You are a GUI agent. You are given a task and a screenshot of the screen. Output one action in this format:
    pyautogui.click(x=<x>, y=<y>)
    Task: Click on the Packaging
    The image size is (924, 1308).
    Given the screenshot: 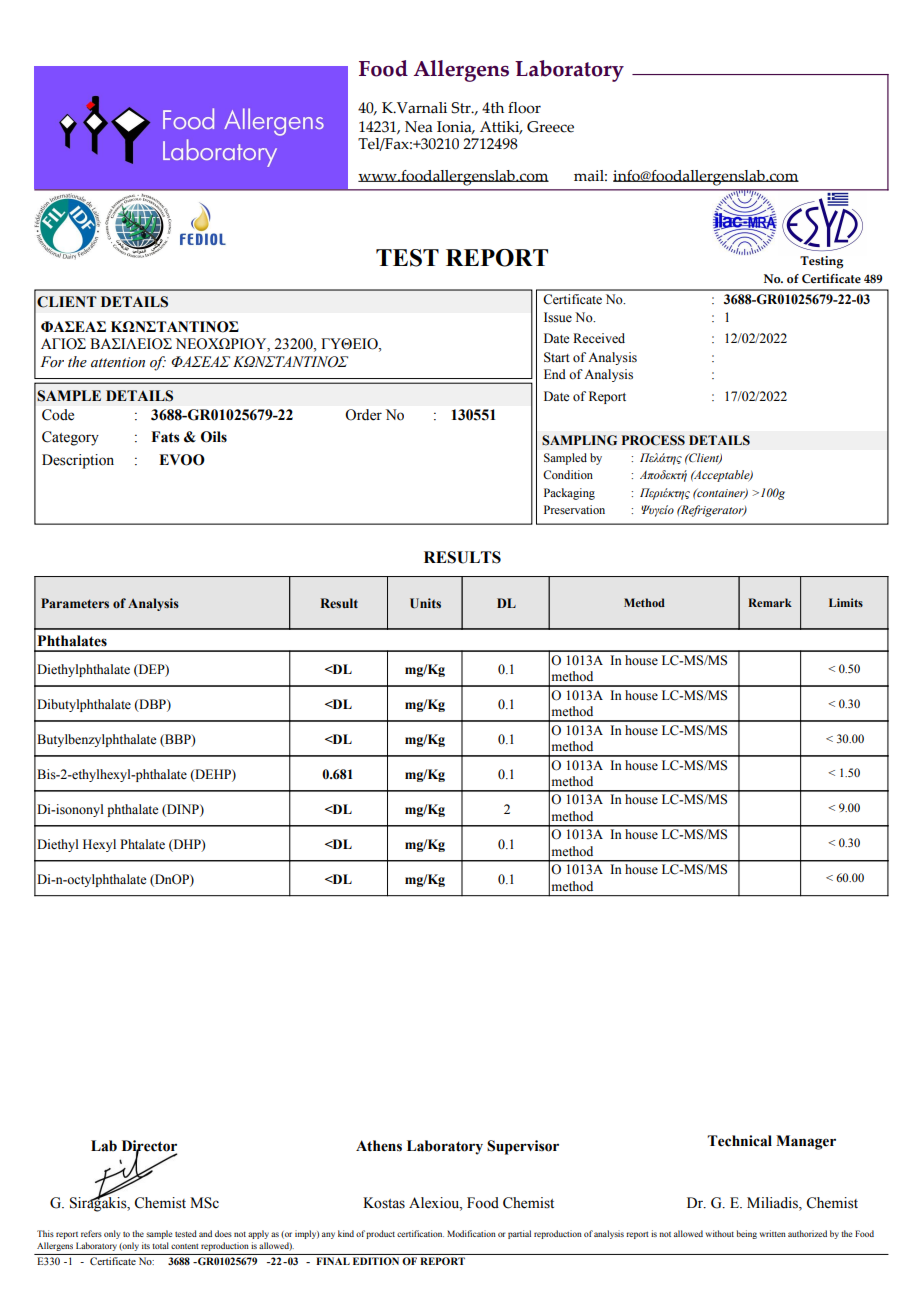 What is the action you would take?
    pyautogui.click(x=569, y=494)
